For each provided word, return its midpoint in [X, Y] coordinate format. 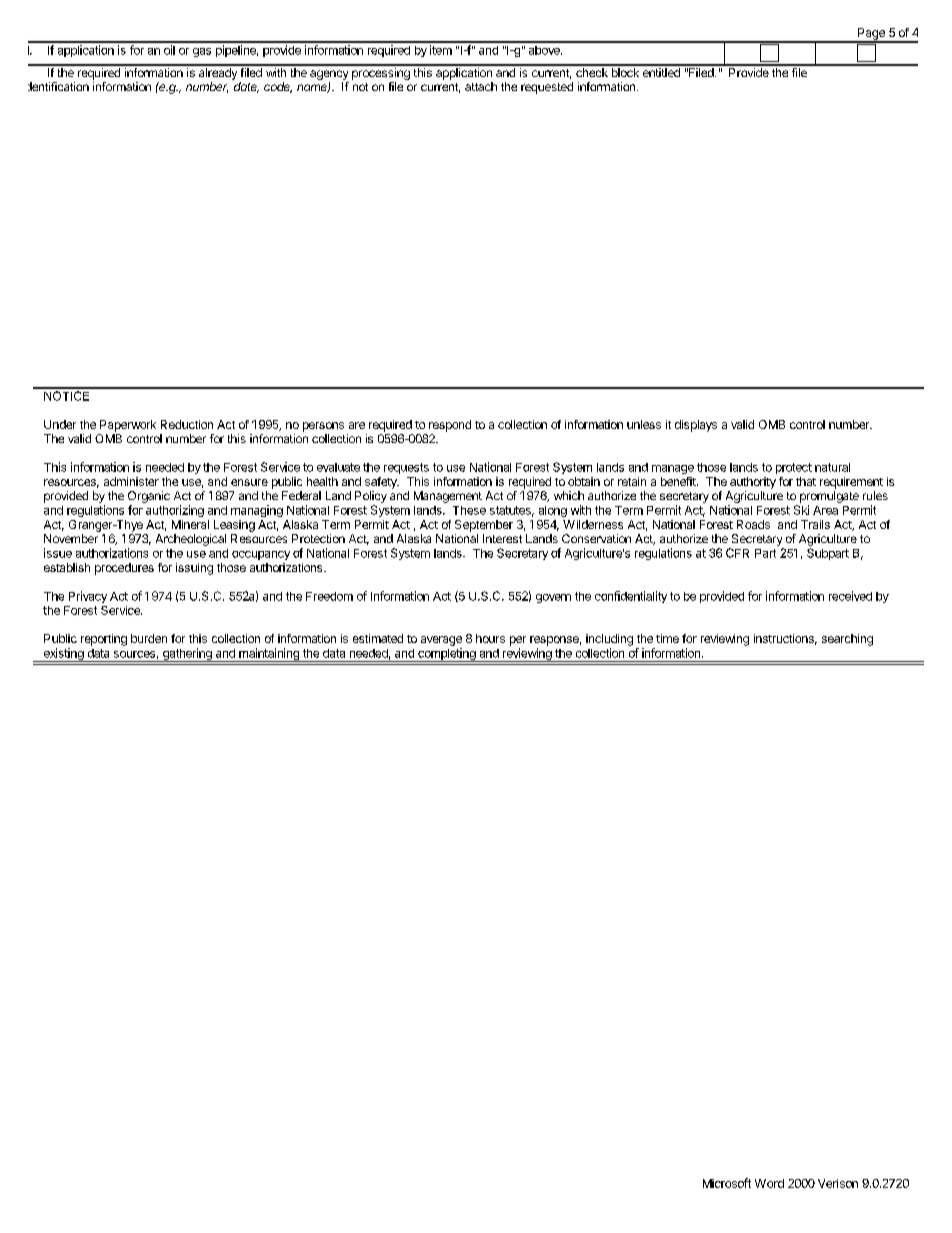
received [850, 596]
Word [769, 1183]
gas [202, 52]
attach [481, 86]
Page [871, 35]
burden [149, 638]
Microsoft [727, 1183]
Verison [838, 1183]
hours [490, 638]
